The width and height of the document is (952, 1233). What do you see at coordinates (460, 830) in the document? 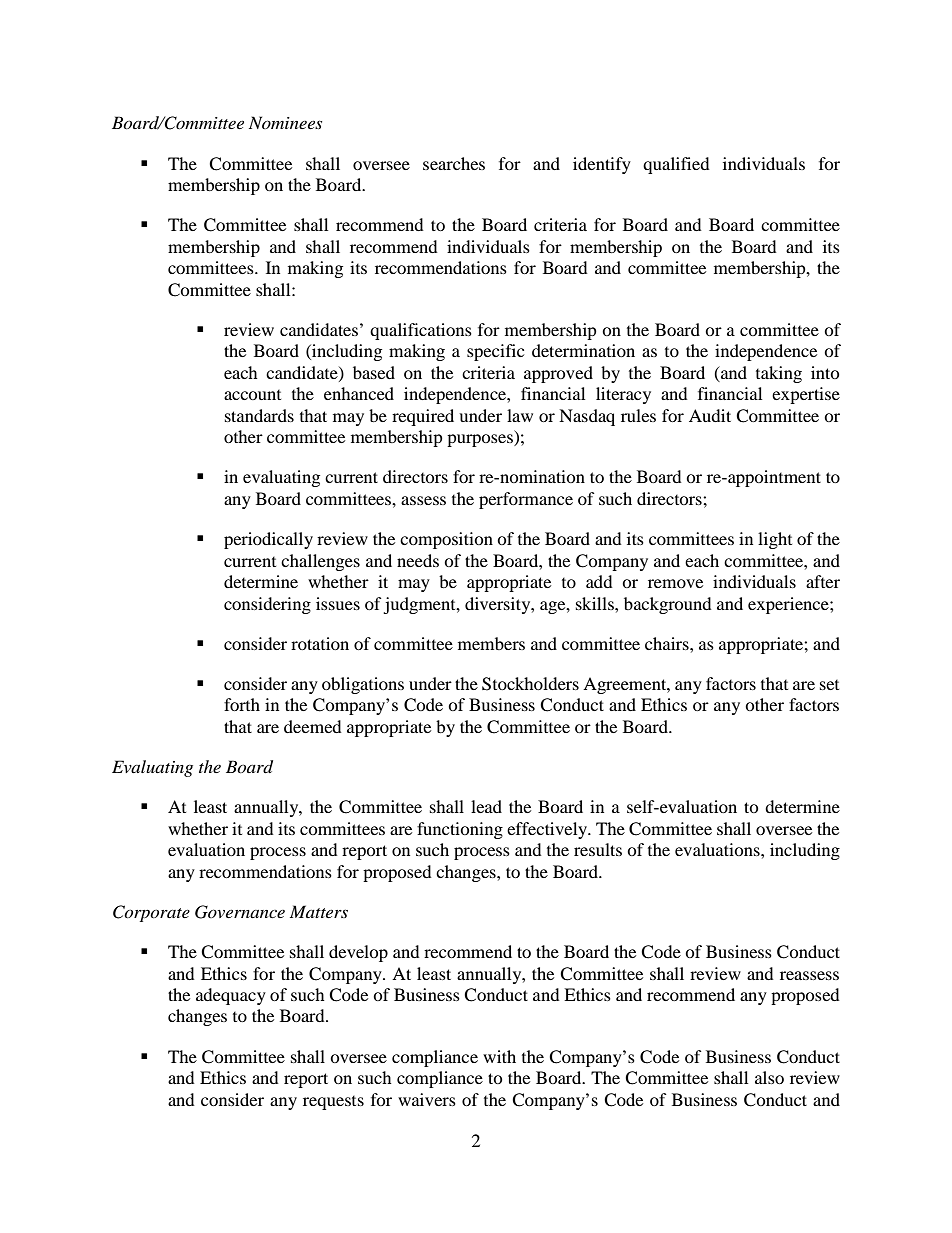
I see `functioning` at bounding box center [460, 830].
